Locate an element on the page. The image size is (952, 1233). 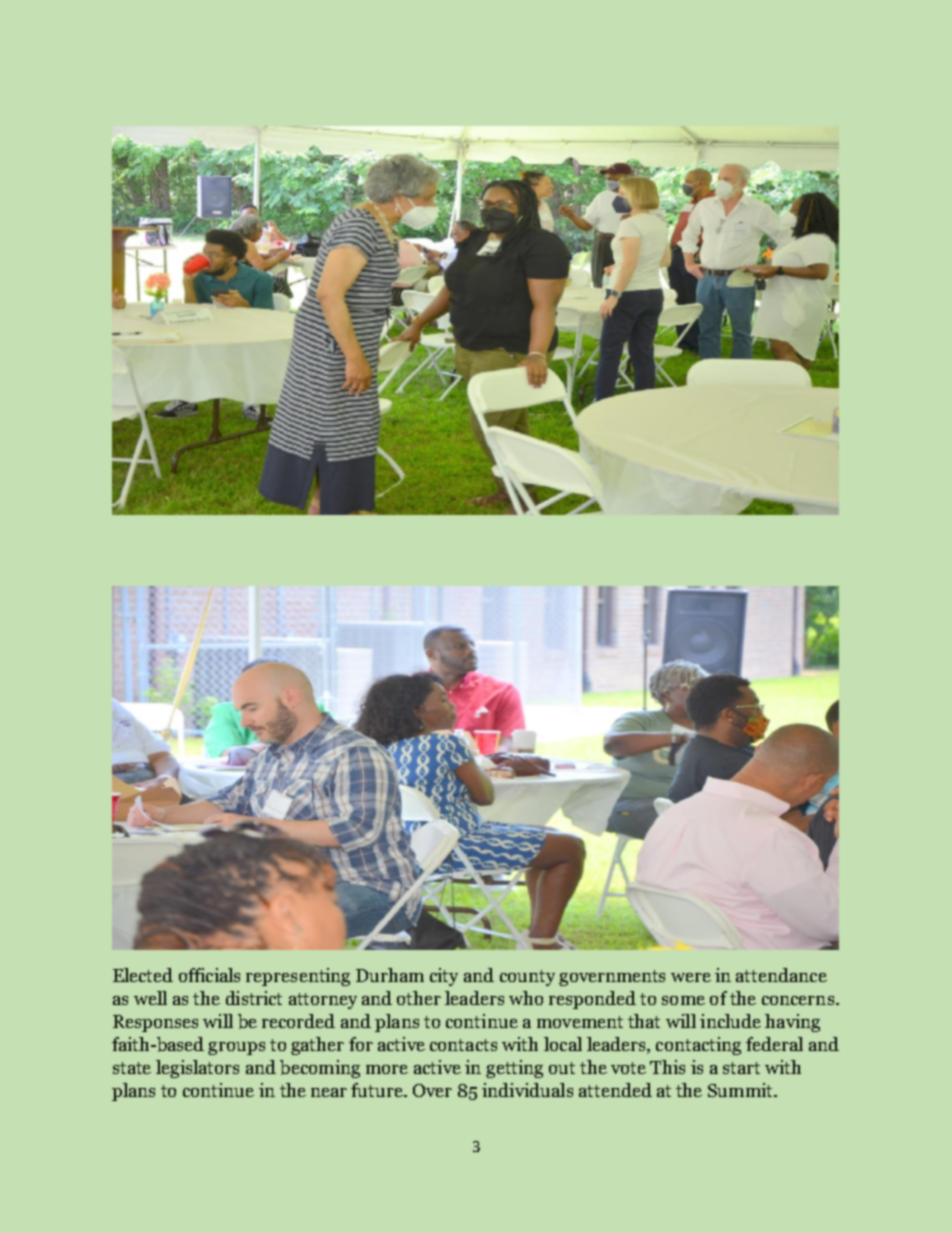
groups is located at coordinates (236, 1048).
